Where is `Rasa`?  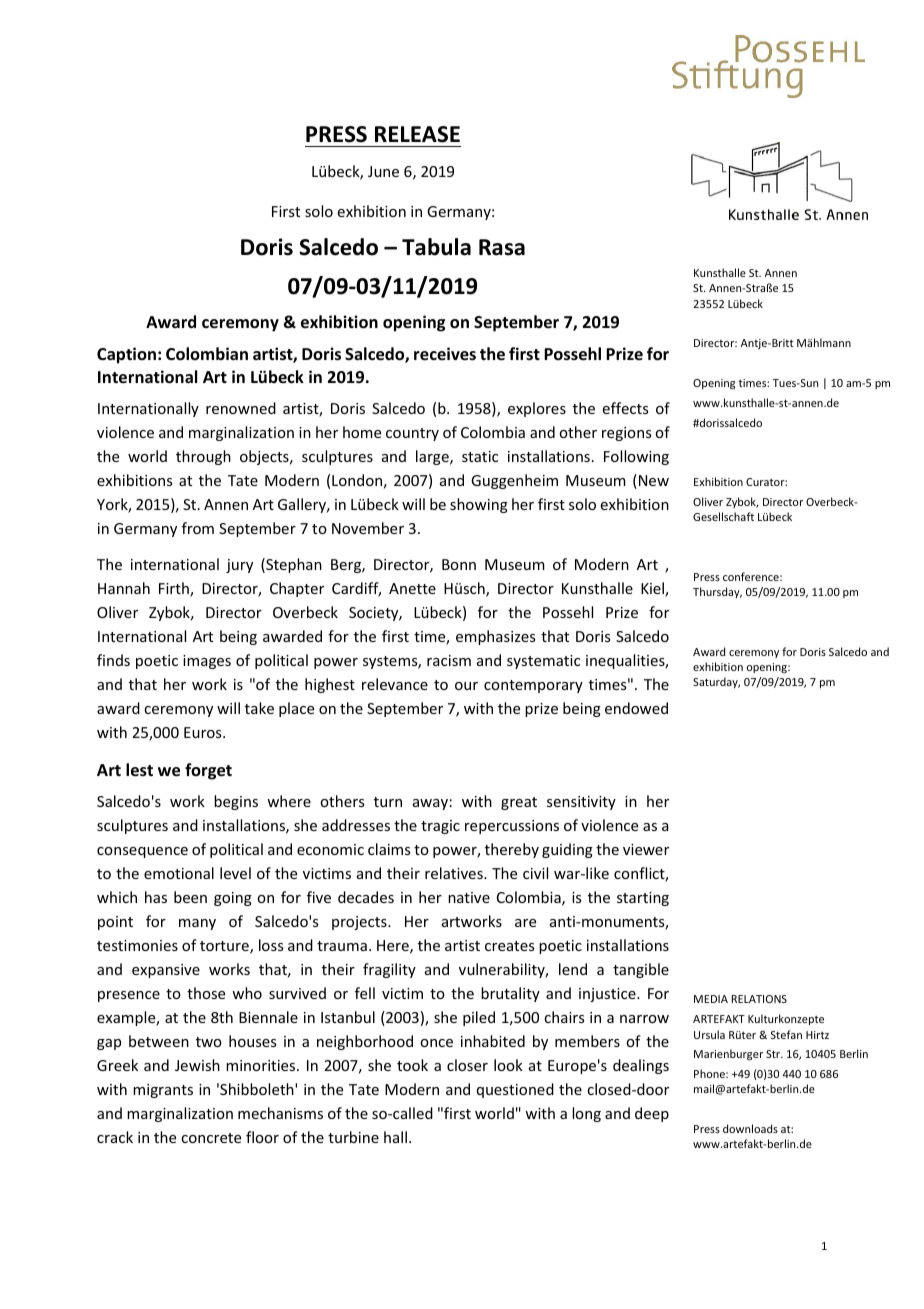
Rasa is located at coordinates (502, 247).
